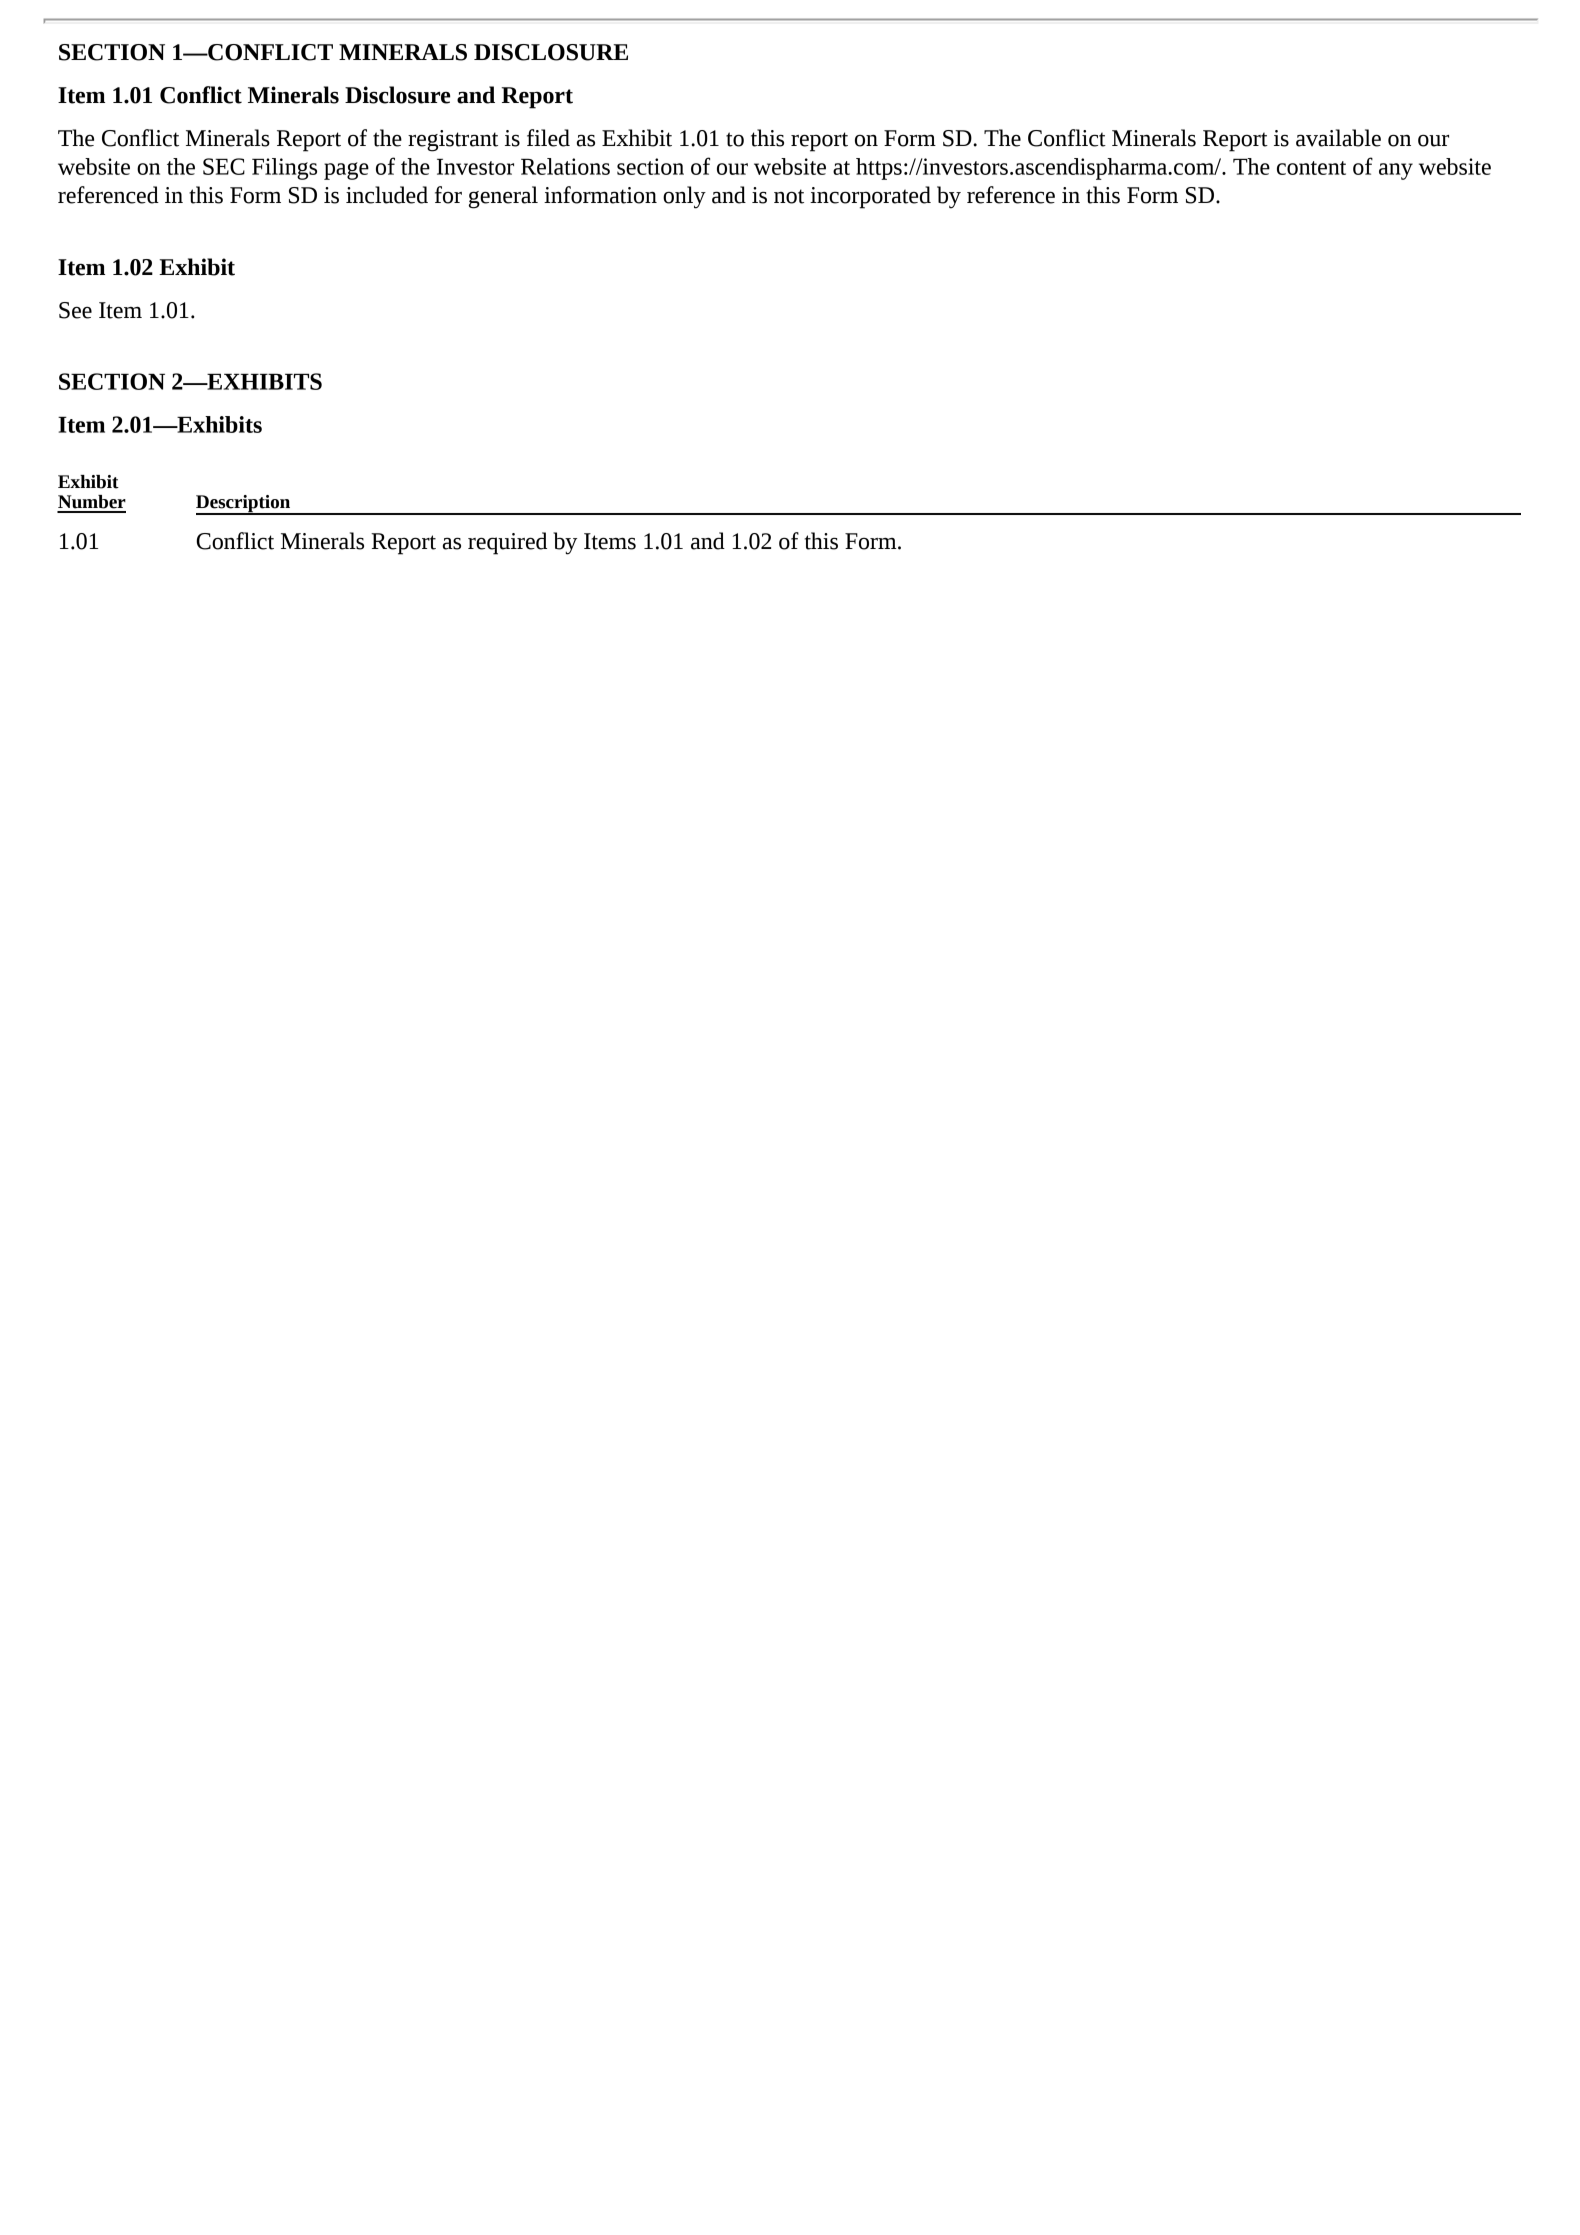 The width and height of the page is (1580, 2235). I want to click on required, so click(507, 543).
